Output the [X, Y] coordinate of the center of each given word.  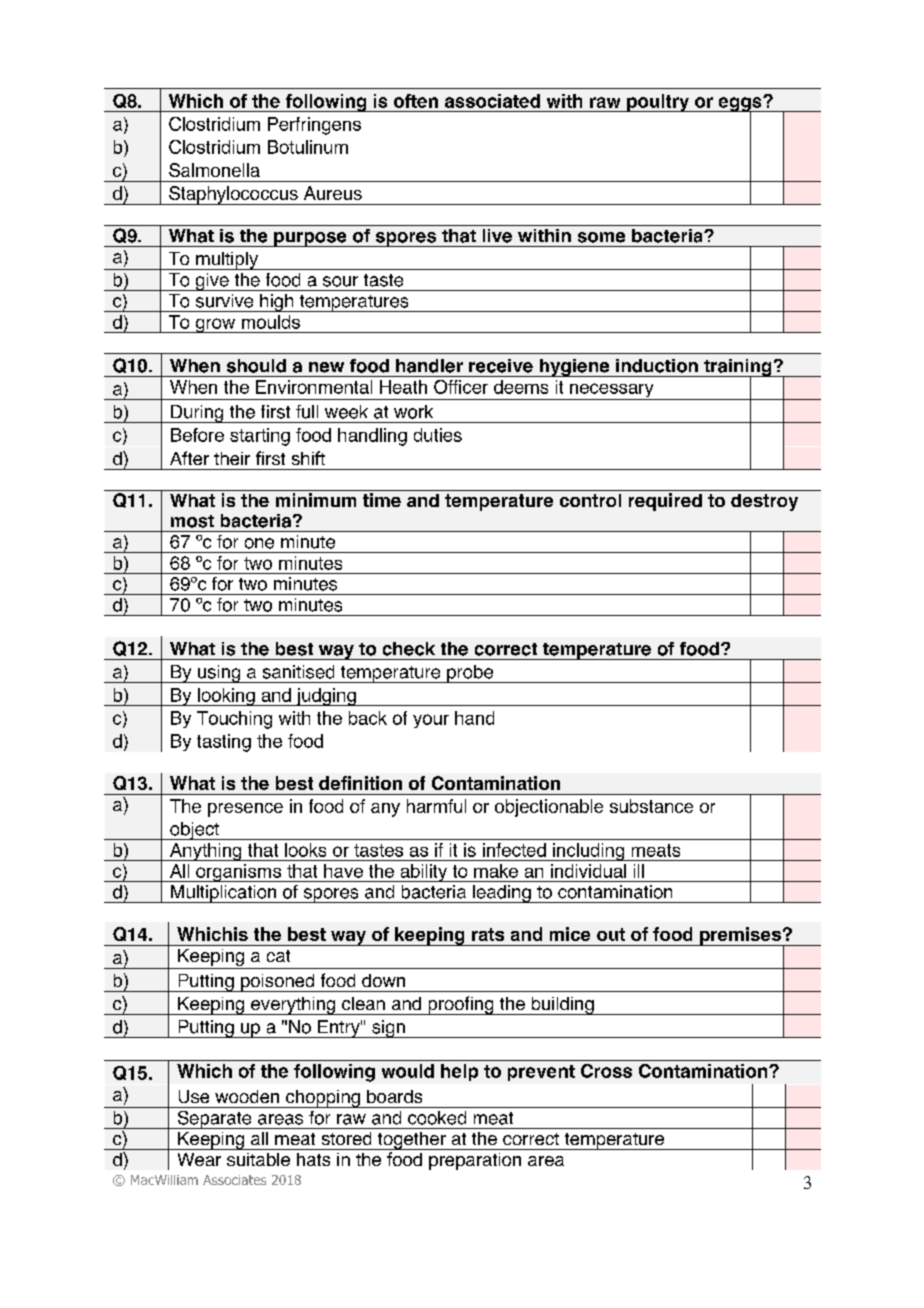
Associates [234, 1180]
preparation [475, 1161]
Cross [606, 1071]
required [665, 502]
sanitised [298, 672]
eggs [740, 105]
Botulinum [308, 147]
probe [470, 674]
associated [492, 101]
